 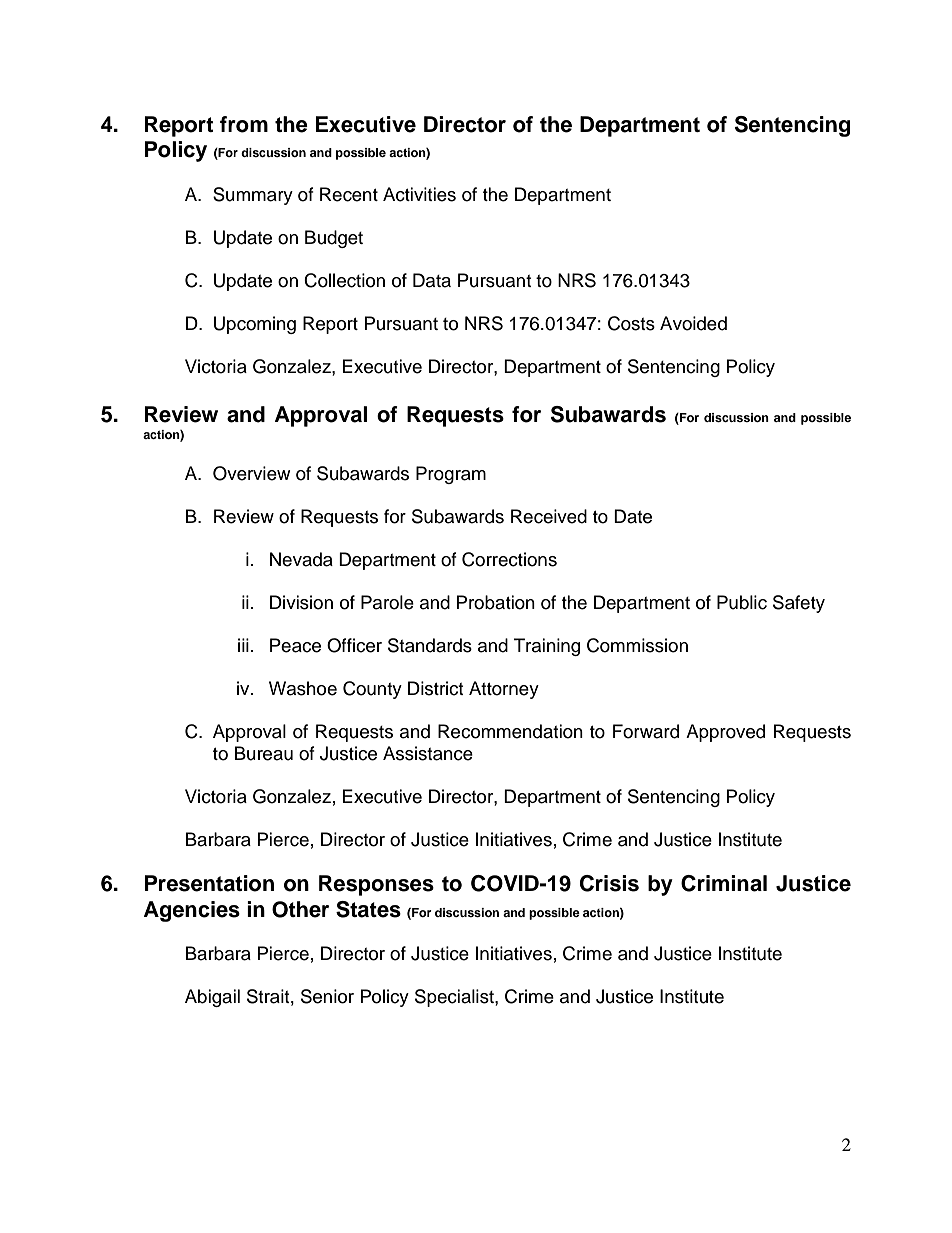 What do you see at coordinates (301, 559) in the document?
I see `Nevada` at bounding box center [301, 559].
